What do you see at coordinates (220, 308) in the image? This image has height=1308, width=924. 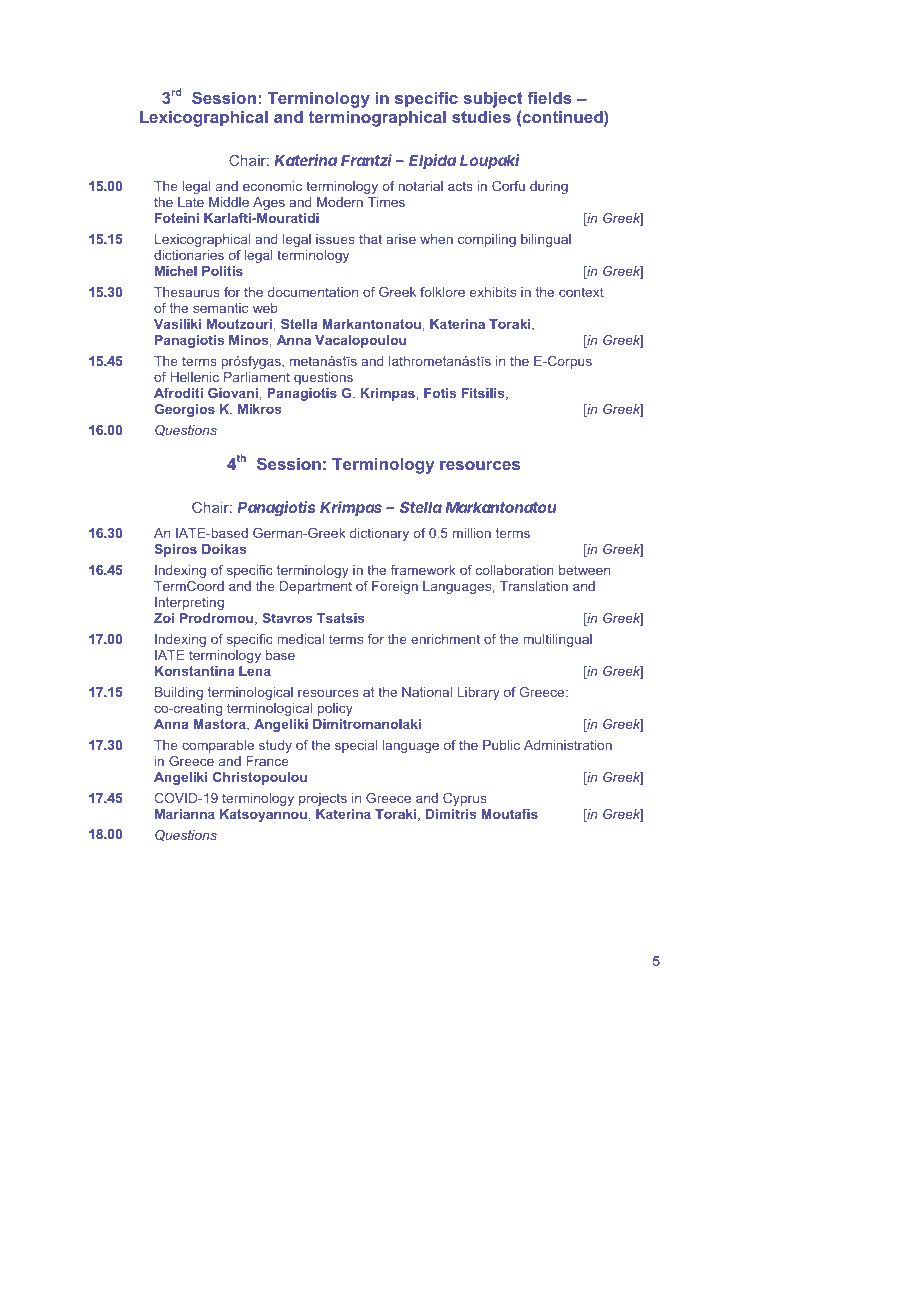 I see `semantic` at bounding box center [220, 308].
